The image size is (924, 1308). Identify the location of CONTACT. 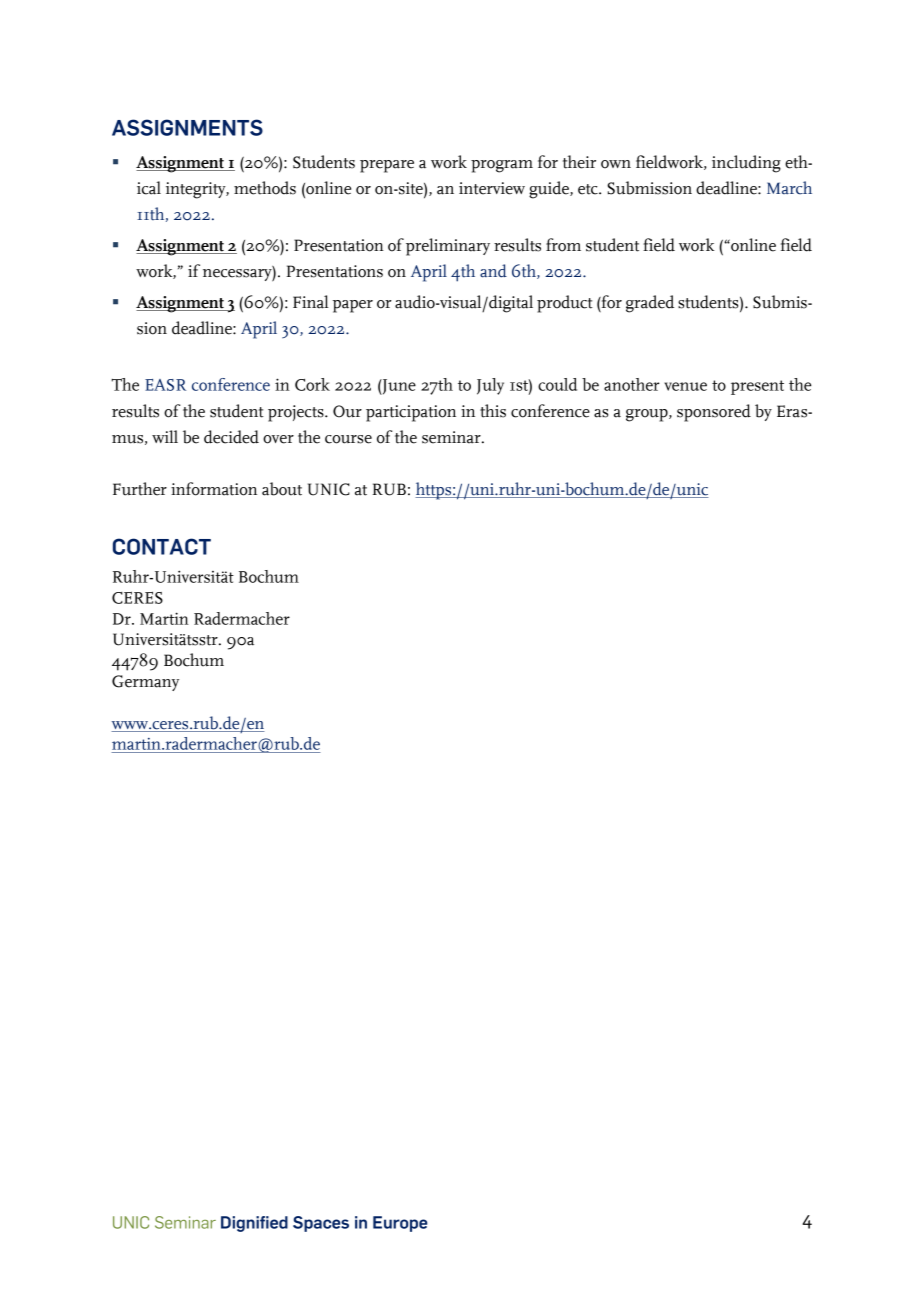
(162, 546).
